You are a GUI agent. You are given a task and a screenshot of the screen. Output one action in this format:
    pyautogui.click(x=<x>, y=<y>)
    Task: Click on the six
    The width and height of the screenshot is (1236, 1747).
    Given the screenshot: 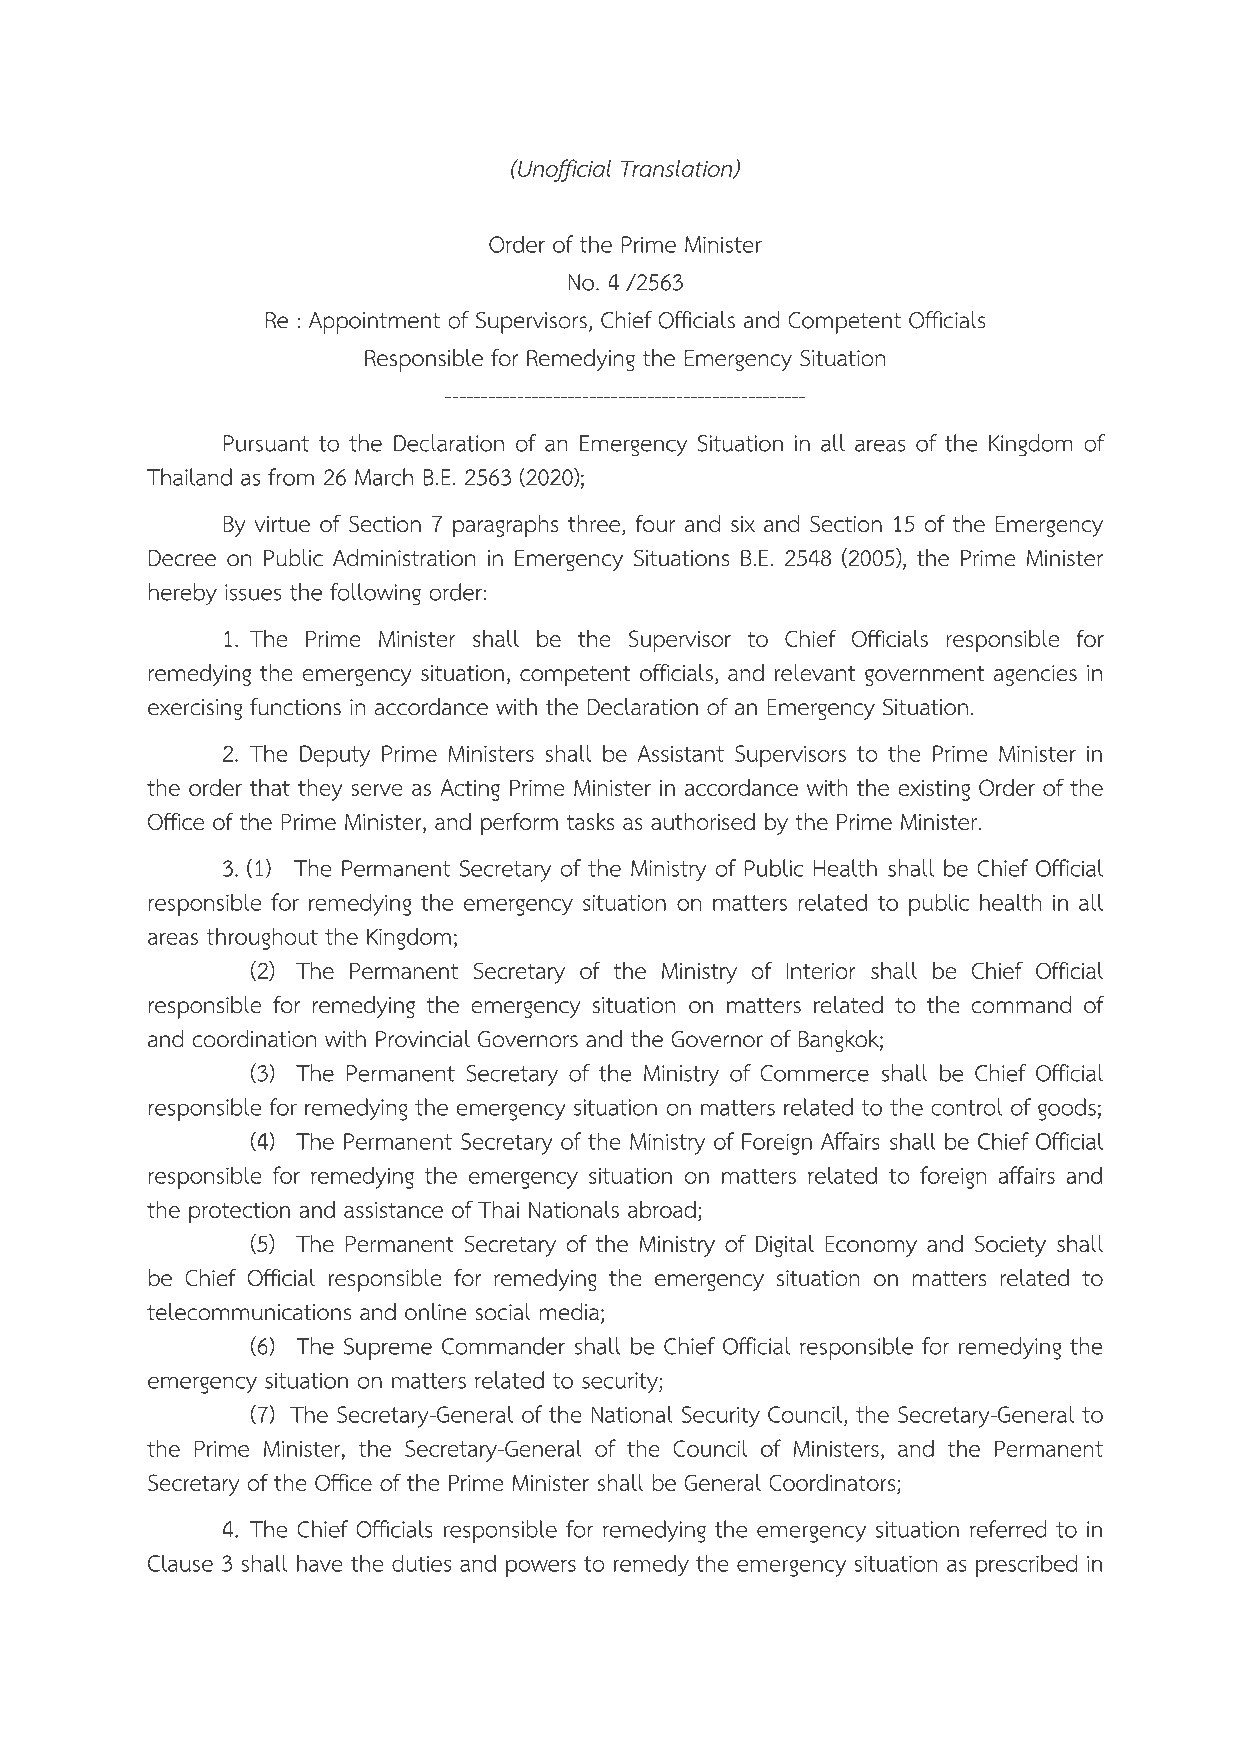 What is the action you would take?
    pyautogui.click(x=743, y=524)
